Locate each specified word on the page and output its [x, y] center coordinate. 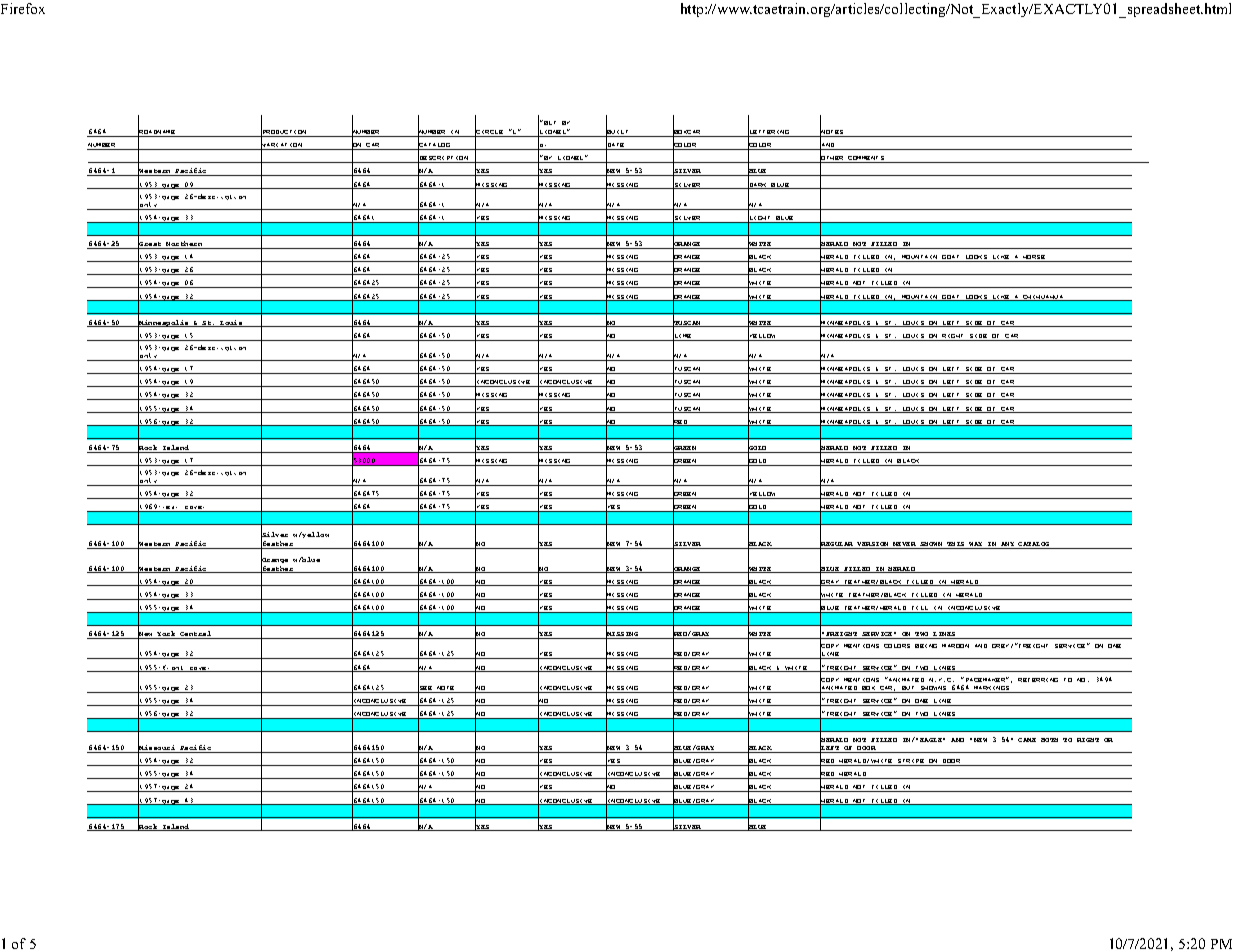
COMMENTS [866, 159]
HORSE [1034, 258]
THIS [955, 544]
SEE [425, 688]
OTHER [832, 158]
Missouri [157, 748]
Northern [184, 245]
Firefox [23, 8]
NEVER [904, 544]
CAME [1027, 740]
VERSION [872, 544]
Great [150, 244]
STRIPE [911, 762]
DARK [758, 184]
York [166, 633]
